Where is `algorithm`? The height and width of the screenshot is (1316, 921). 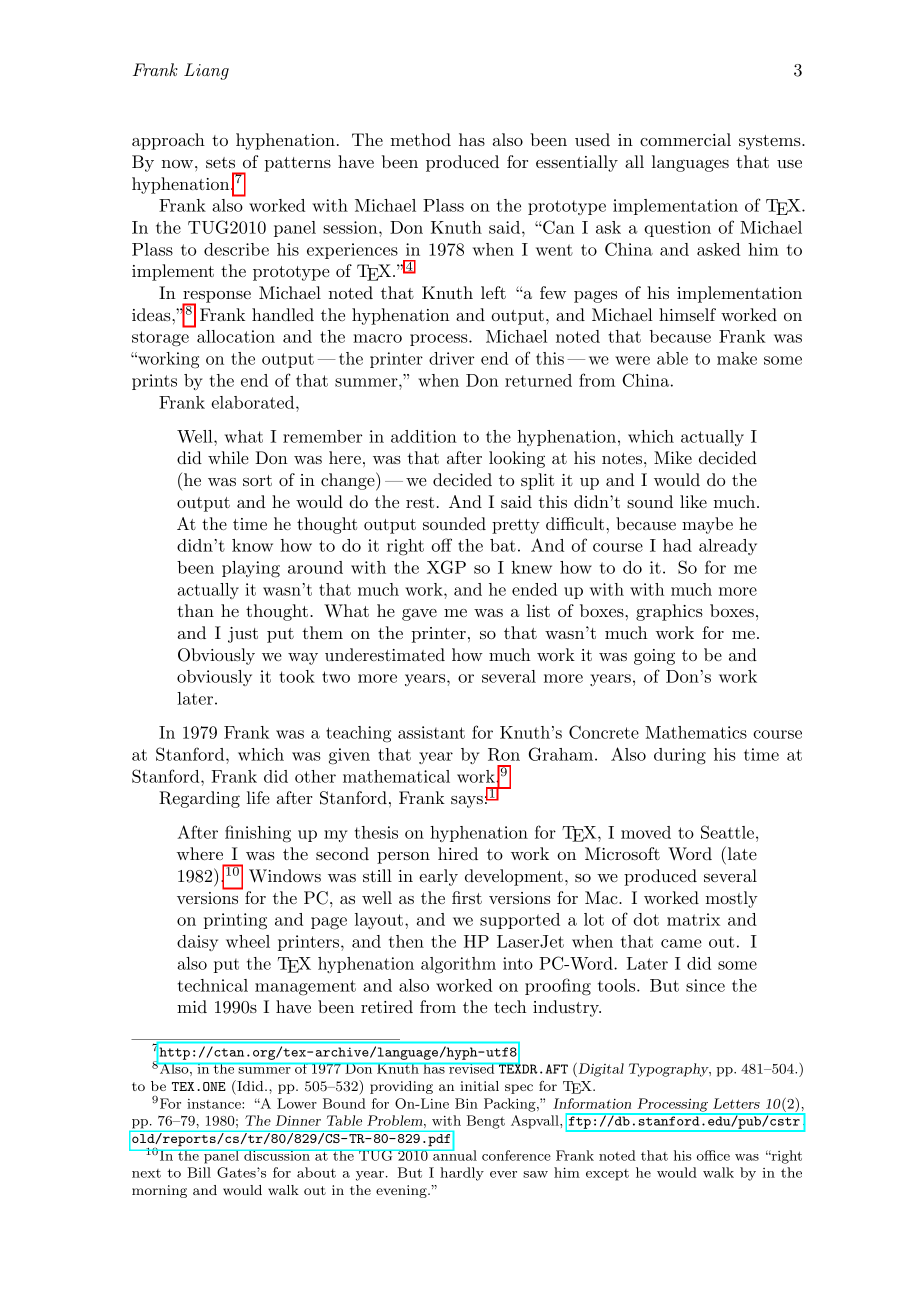
algorithm is located at coordinates (458, 965).
